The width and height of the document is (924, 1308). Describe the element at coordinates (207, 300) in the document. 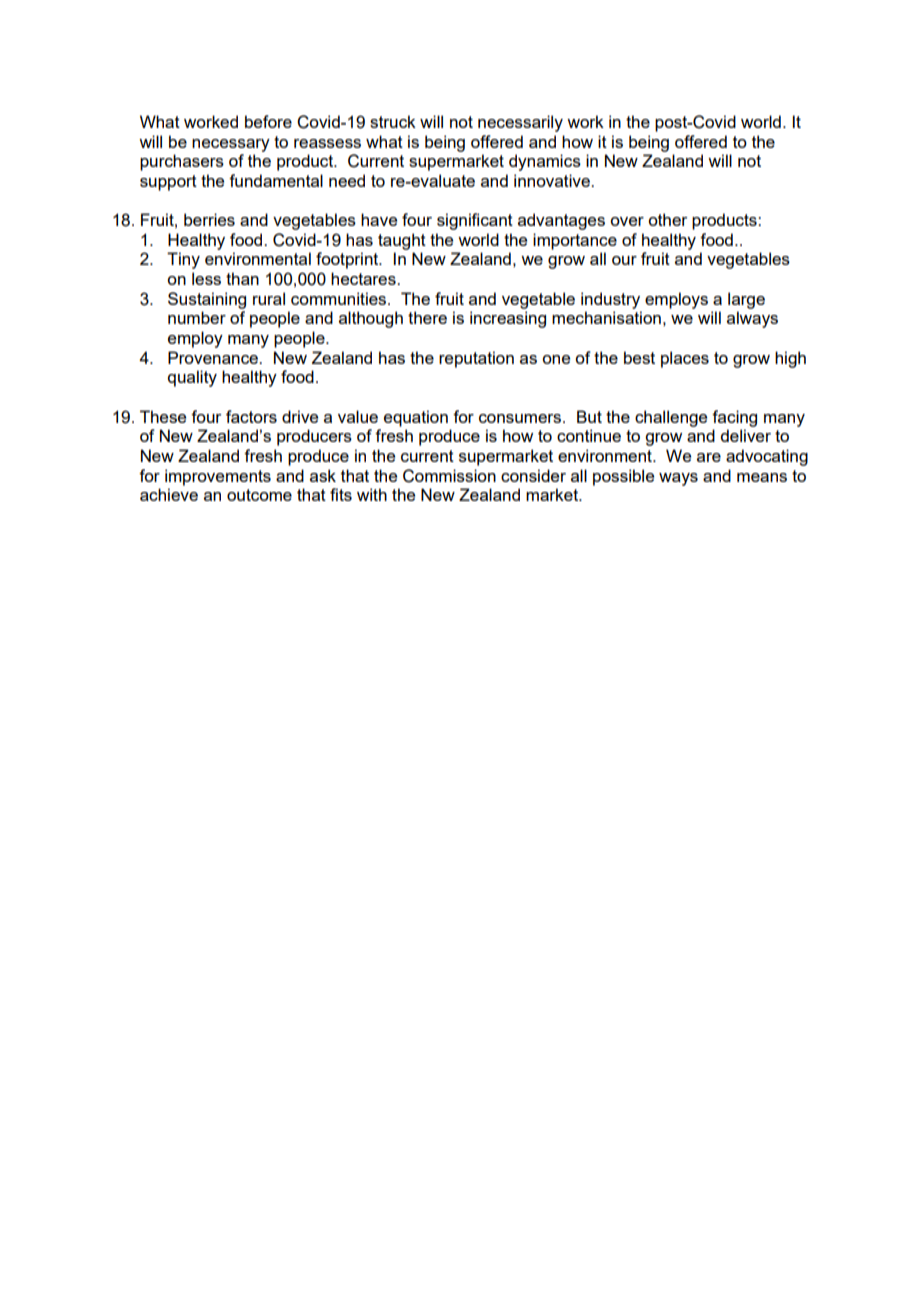

I see `Sustaining` at that location.
